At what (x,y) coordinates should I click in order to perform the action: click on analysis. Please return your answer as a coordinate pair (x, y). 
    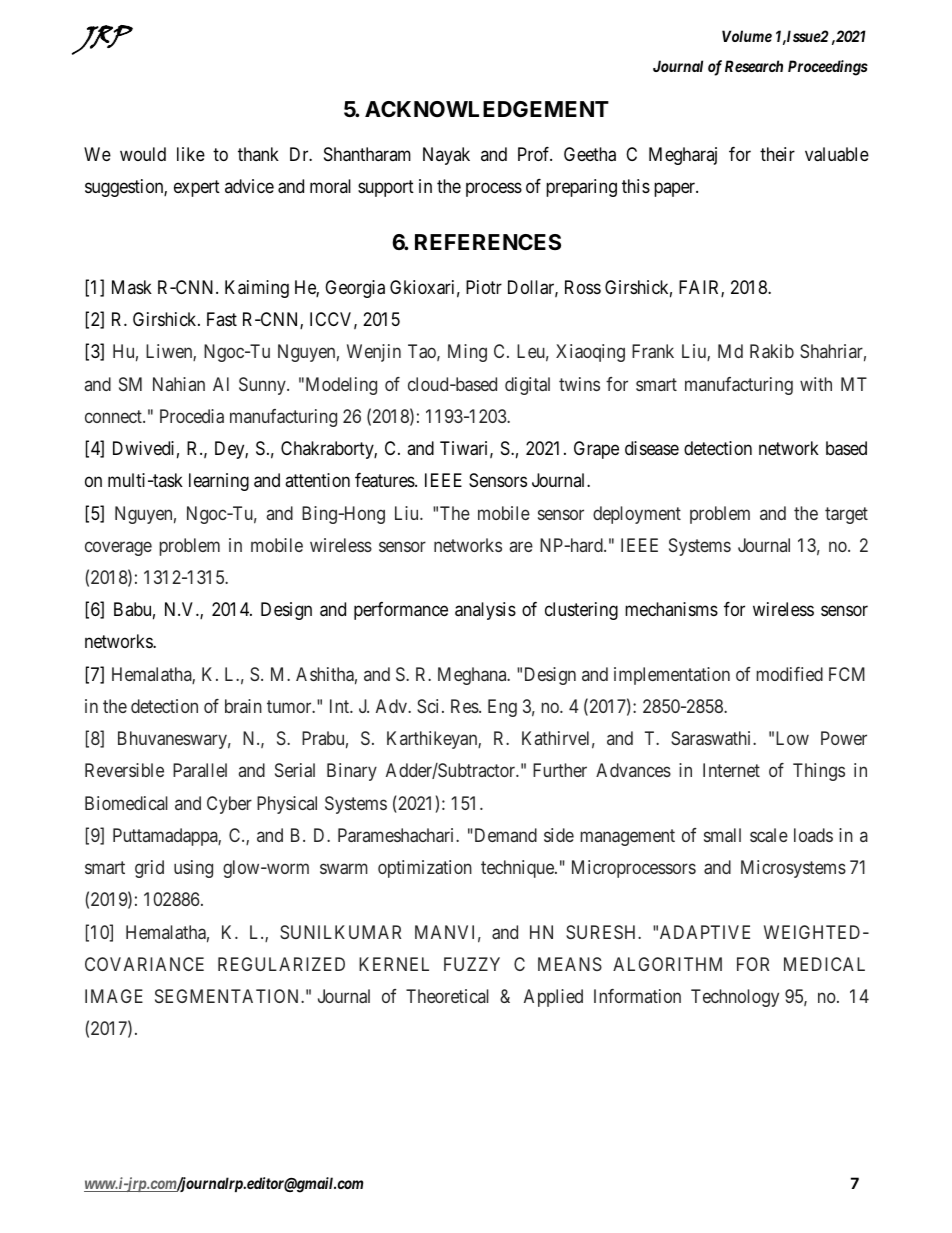
    Looking at the image, I should click on (485, 611).
